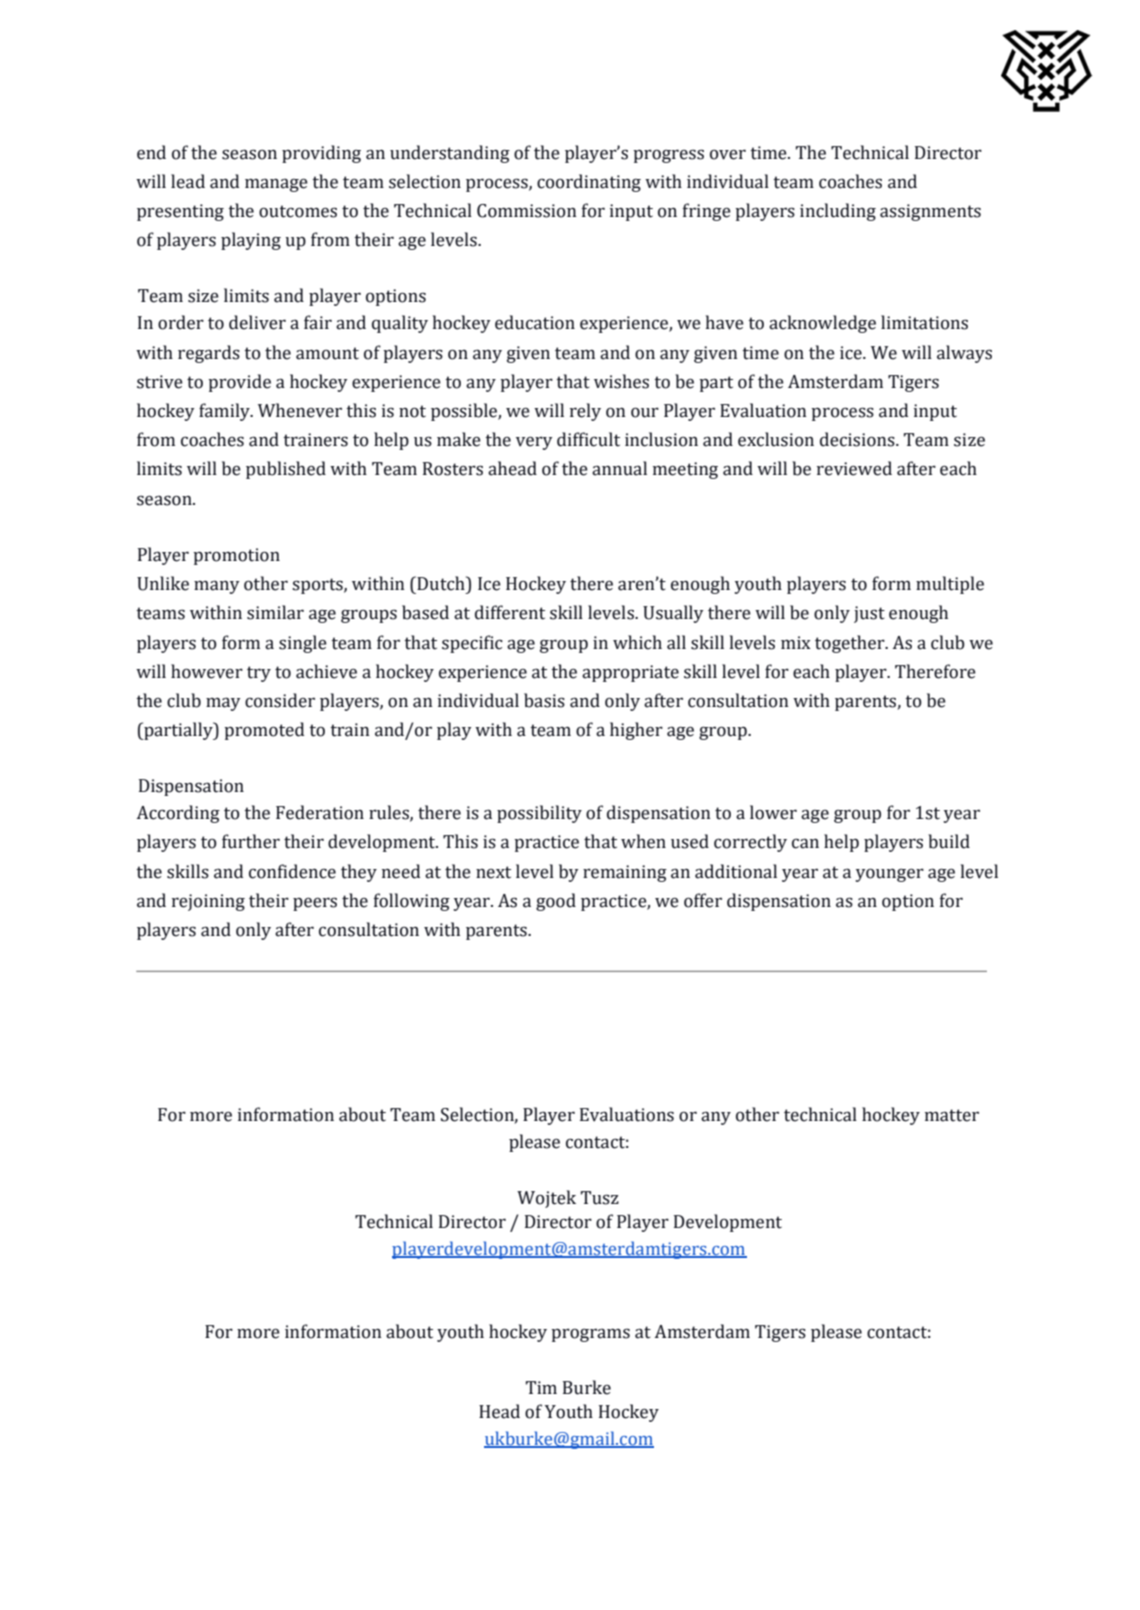  What do you see at coordinates (276, 185) in the image?
I see `manage` at bounding box center [276, 185].
